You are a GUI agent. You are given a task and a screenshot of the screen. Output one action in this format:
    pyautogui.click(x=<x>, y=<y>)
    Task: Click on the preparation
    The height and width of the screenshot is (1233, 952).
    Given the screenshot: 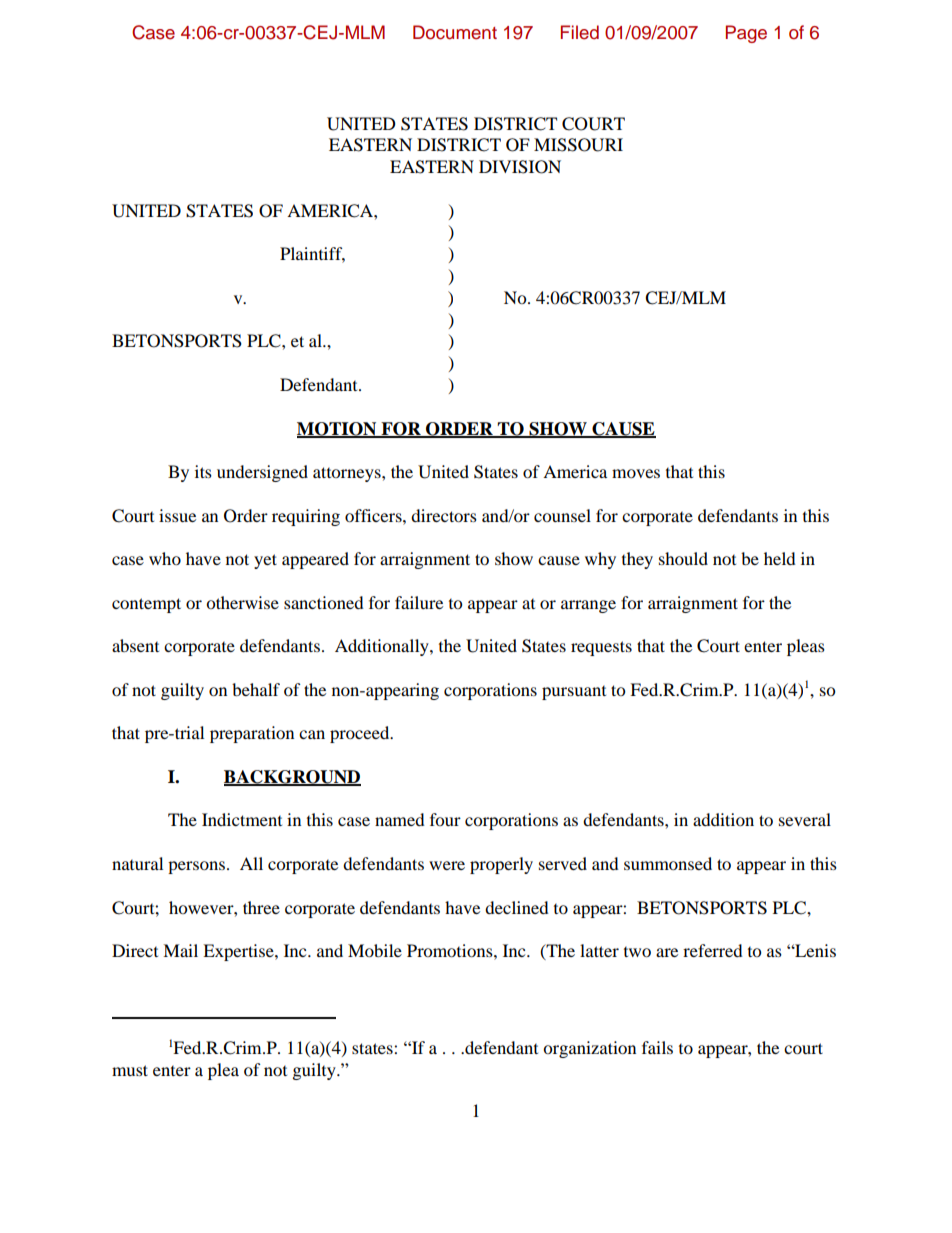 What is the action you would take?
    pyautogui.click(x=252, y=734)
